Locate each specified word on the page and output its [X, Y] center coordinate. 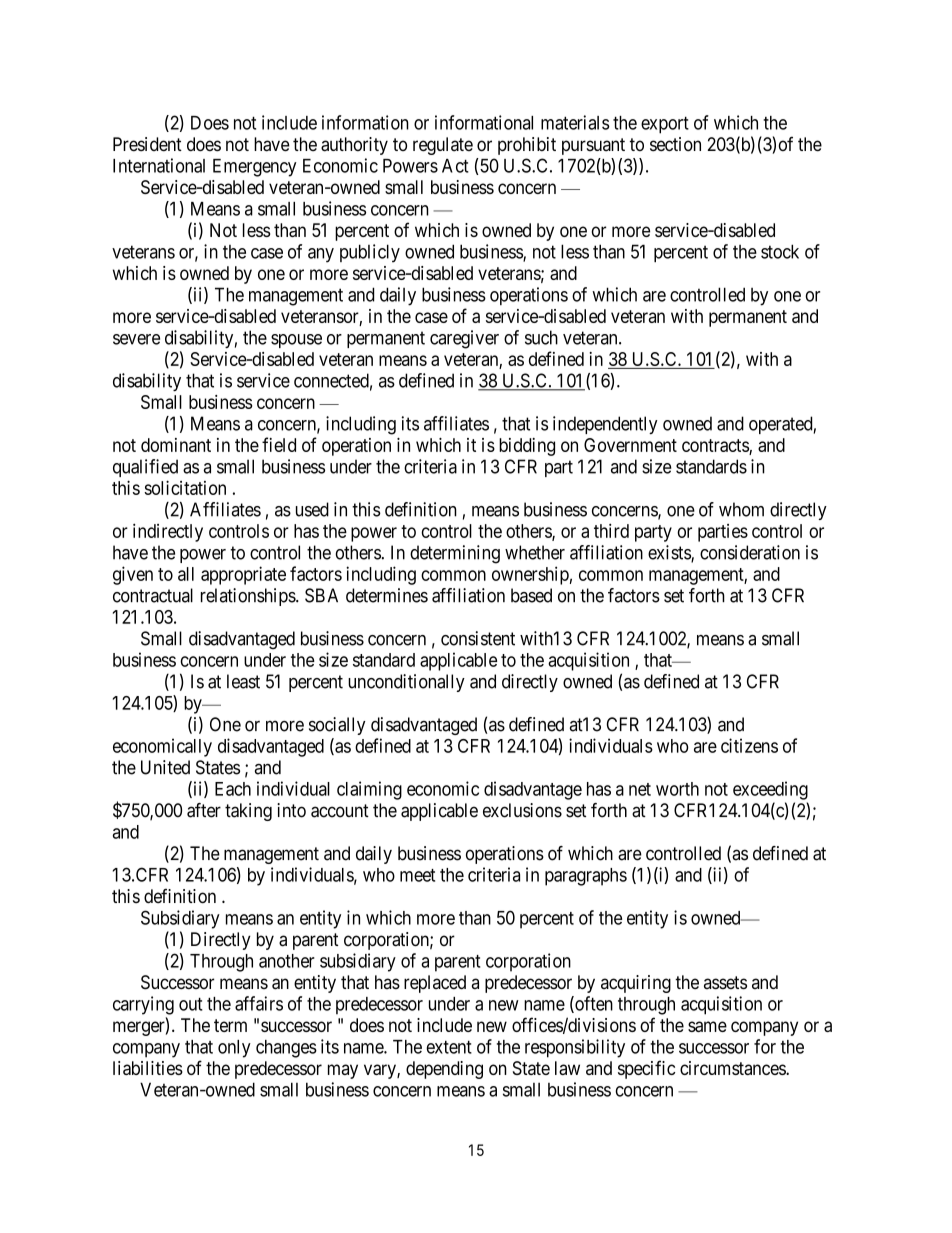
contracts [715, 445]
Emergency [254, 168]
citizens [749, 745]
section [675, 144]
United [165, 767]
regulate [443, 146]
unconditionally [406, 683]
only [234, 1049]
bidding [527, 447]
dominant [176, 445]
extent [449, 1047]
